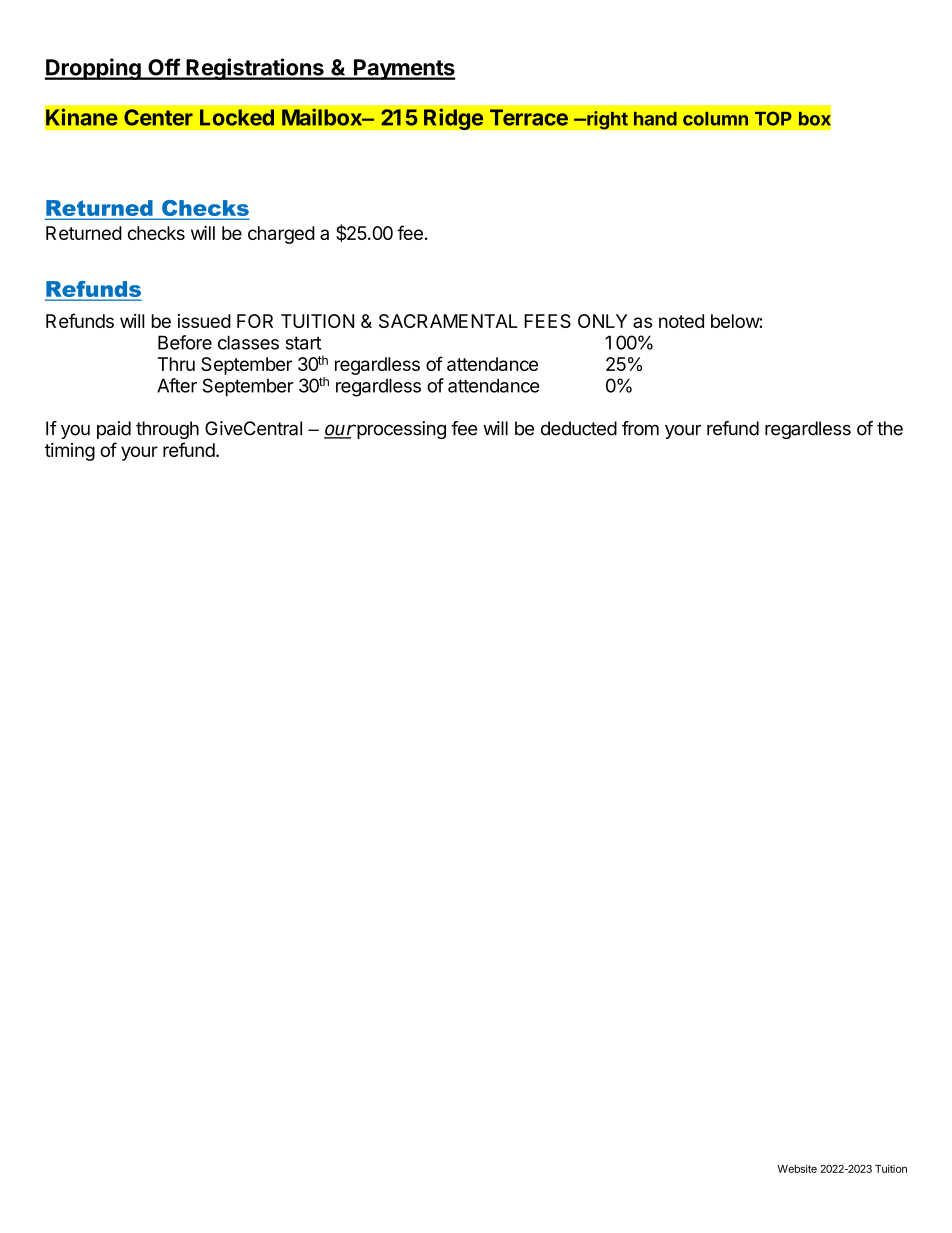 Image resolution: width=952 pixels, height=1233 pixels. I want to click on Terrace, so click(529, 117).
